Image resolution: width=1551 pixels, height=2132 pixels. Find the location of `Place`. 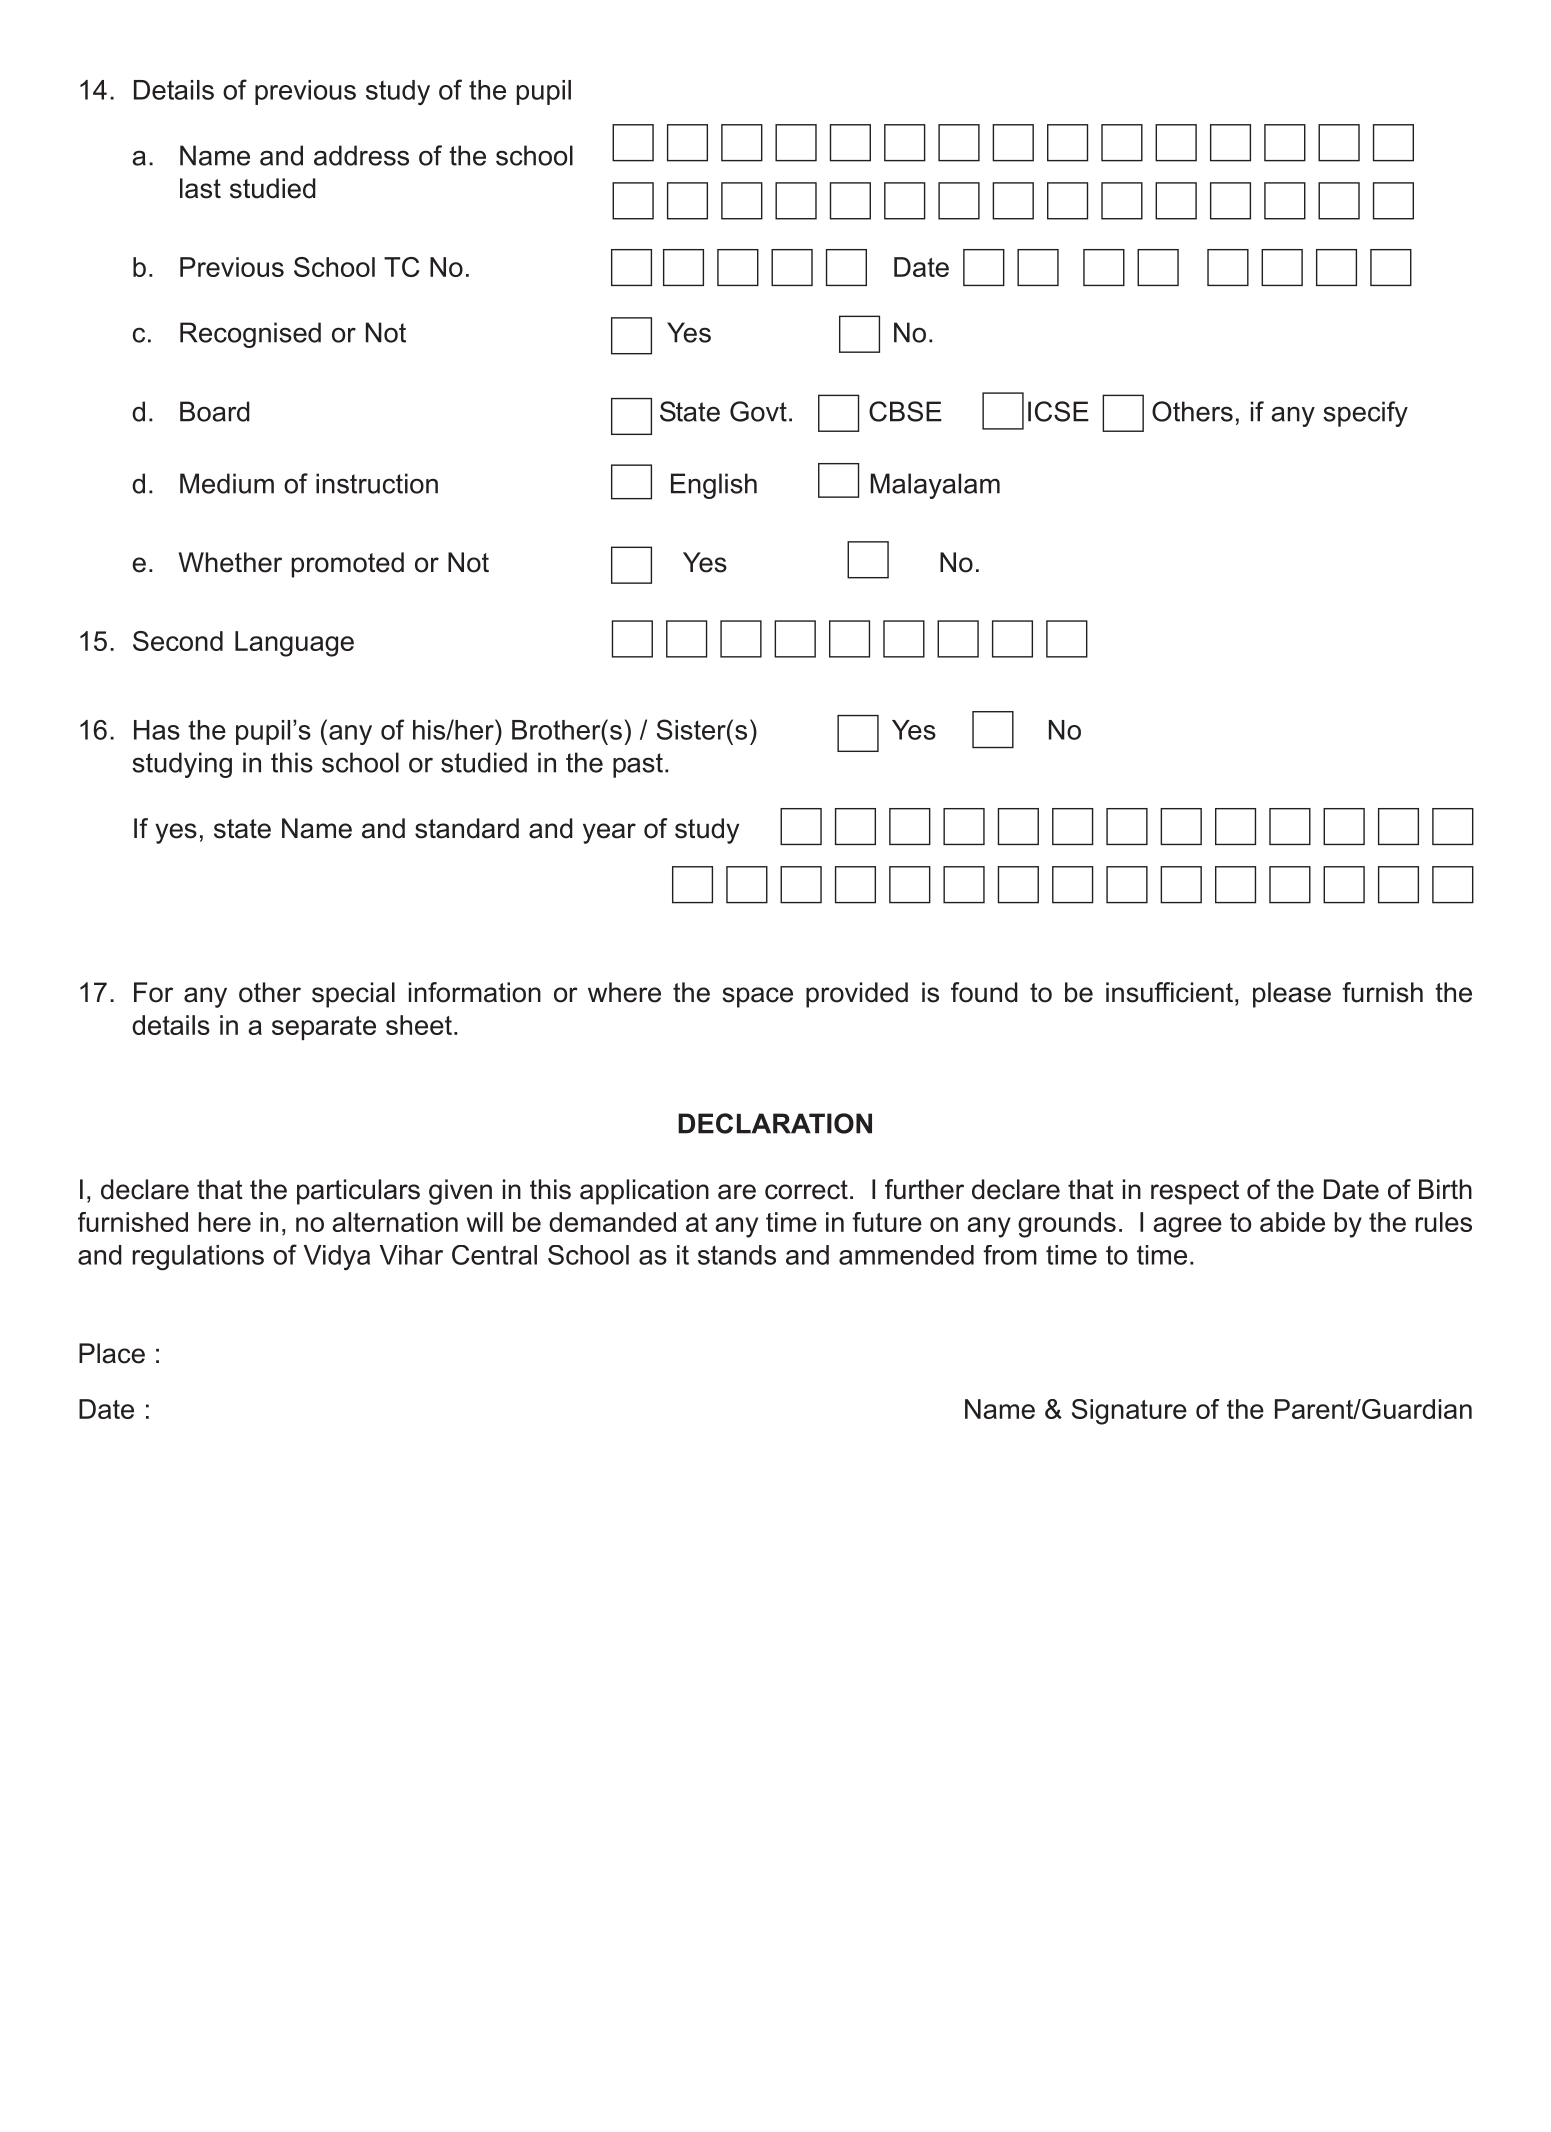

Place is located at coordinates (112, 1353).
